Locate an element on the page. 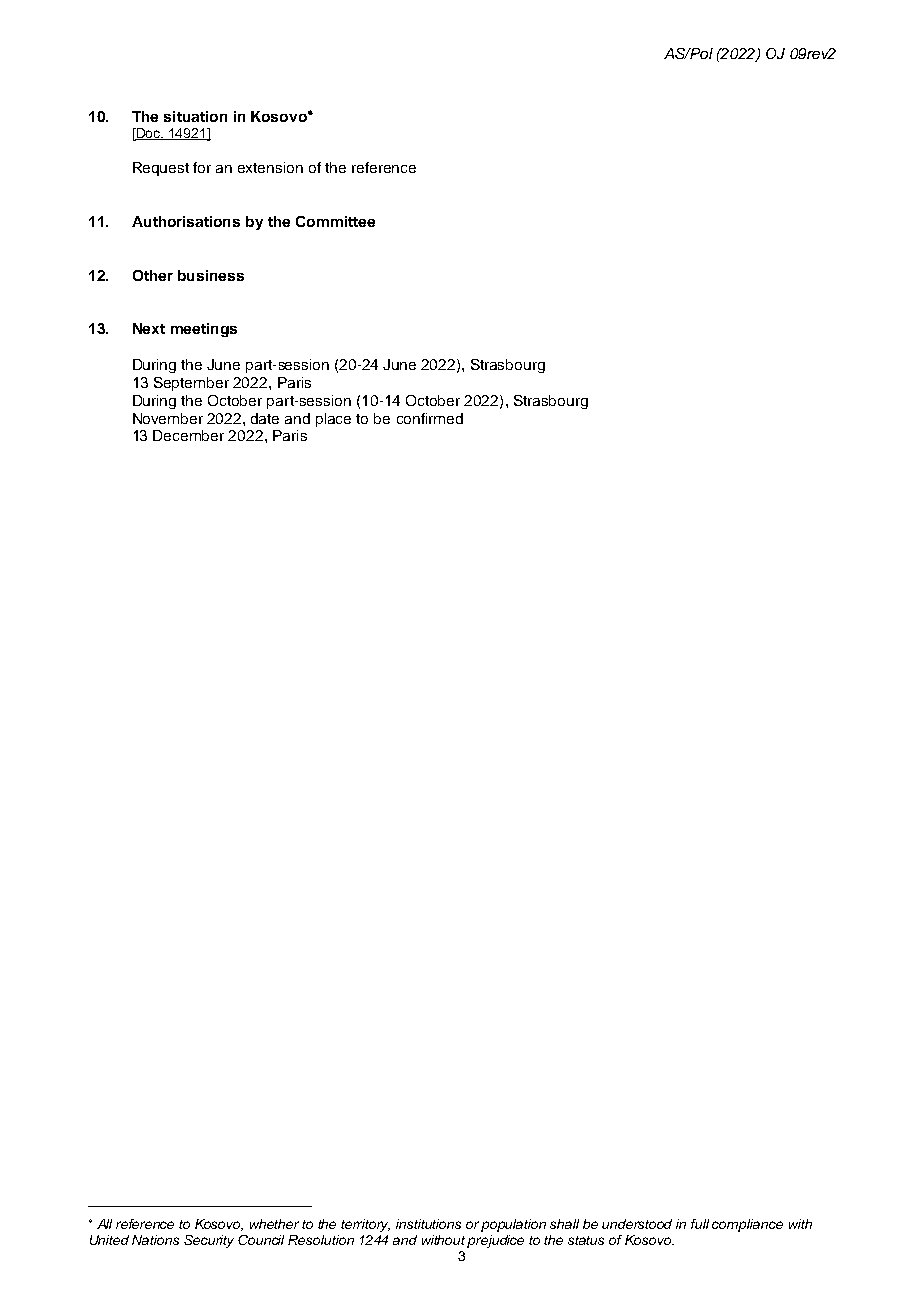  Committee is located at coordinates (335, 221).
